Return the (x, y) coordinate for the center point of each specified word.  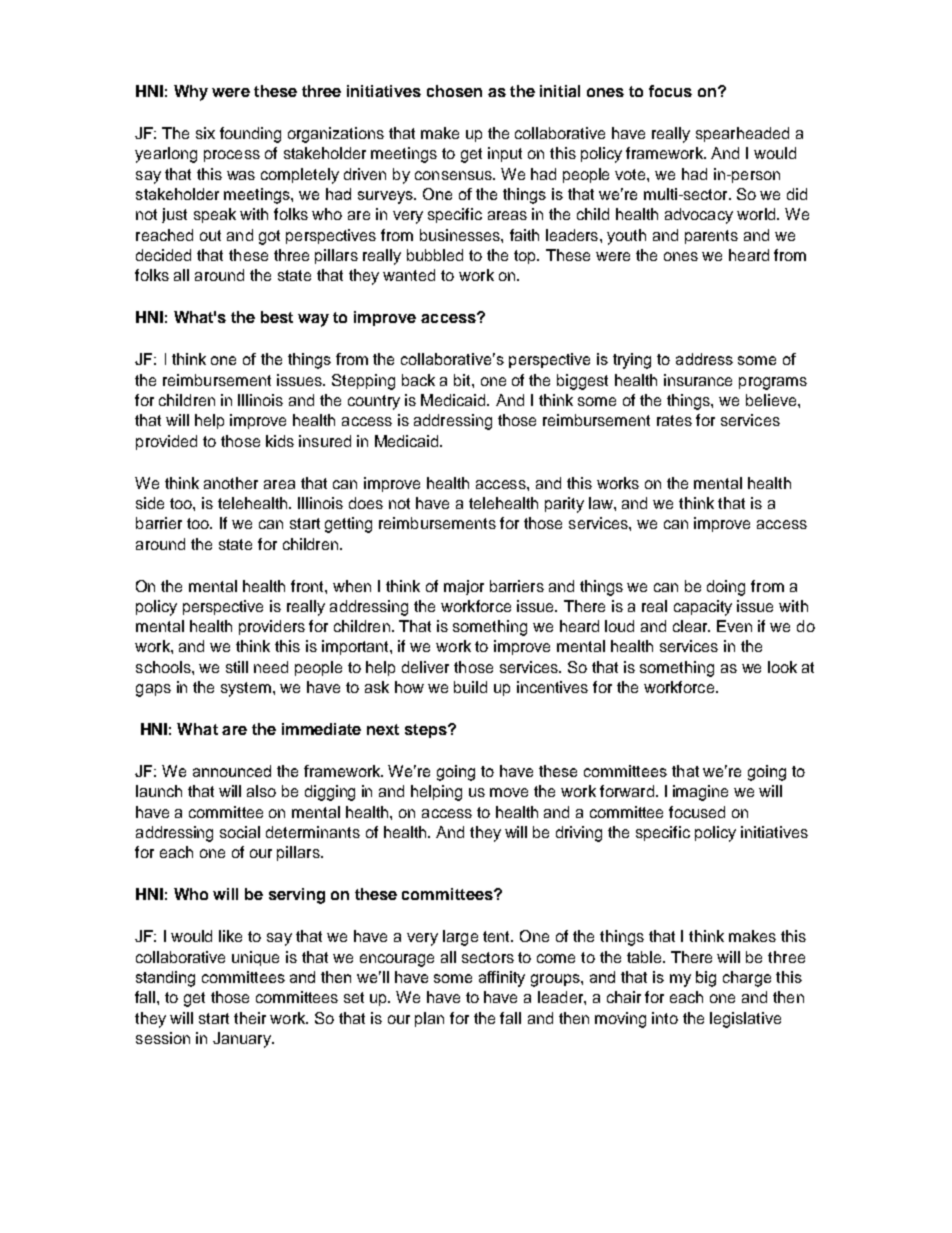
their (250, 1018)
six (205, 133)
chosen (454, 91)
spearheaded (742, 134)
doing (726, 588)
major (464, 587)
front (308, 586)
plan (429, 1019)
